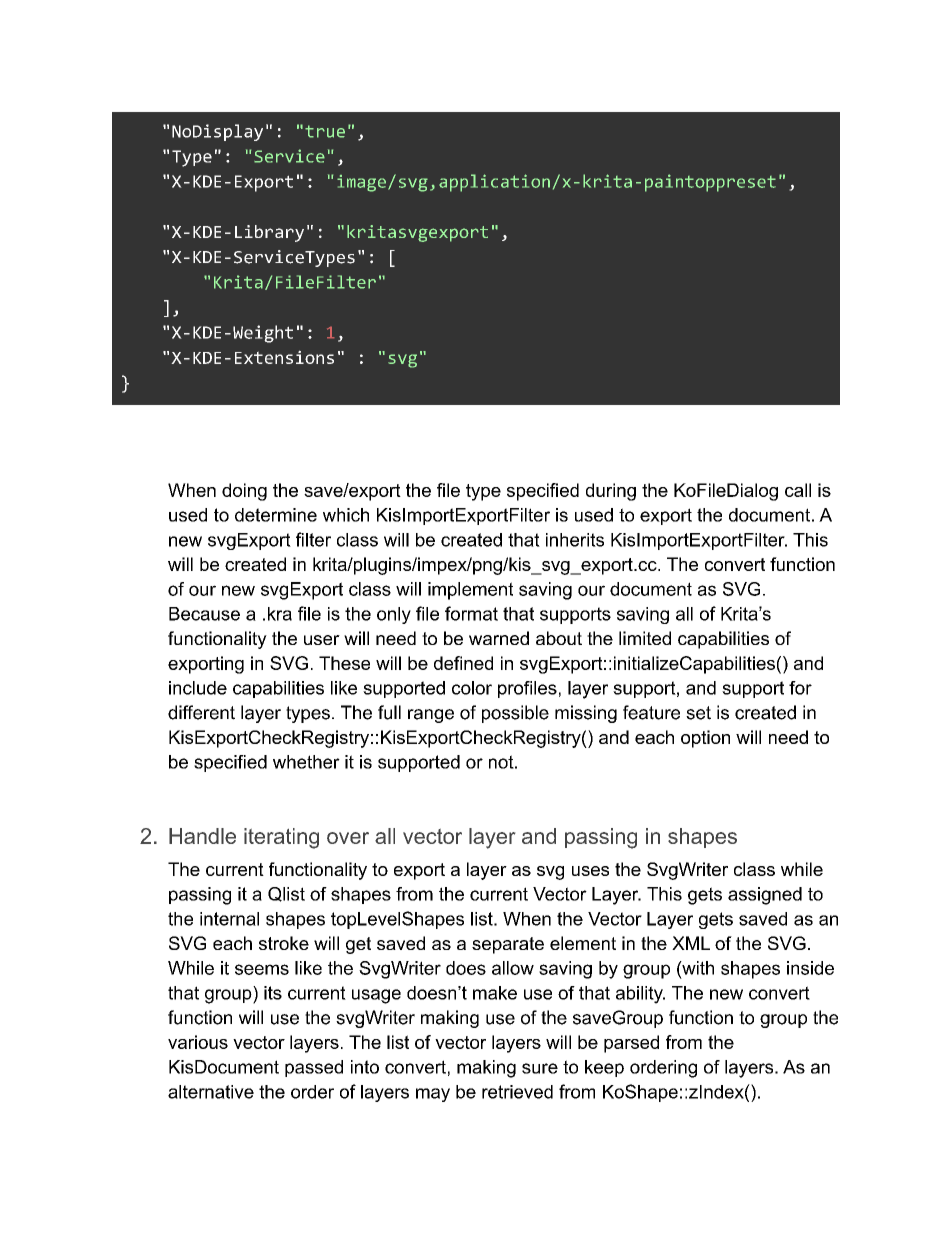 This image has height=1233, width=952. Describe the element at coordinates (705, 739) in the image. I see `option` at that location.
